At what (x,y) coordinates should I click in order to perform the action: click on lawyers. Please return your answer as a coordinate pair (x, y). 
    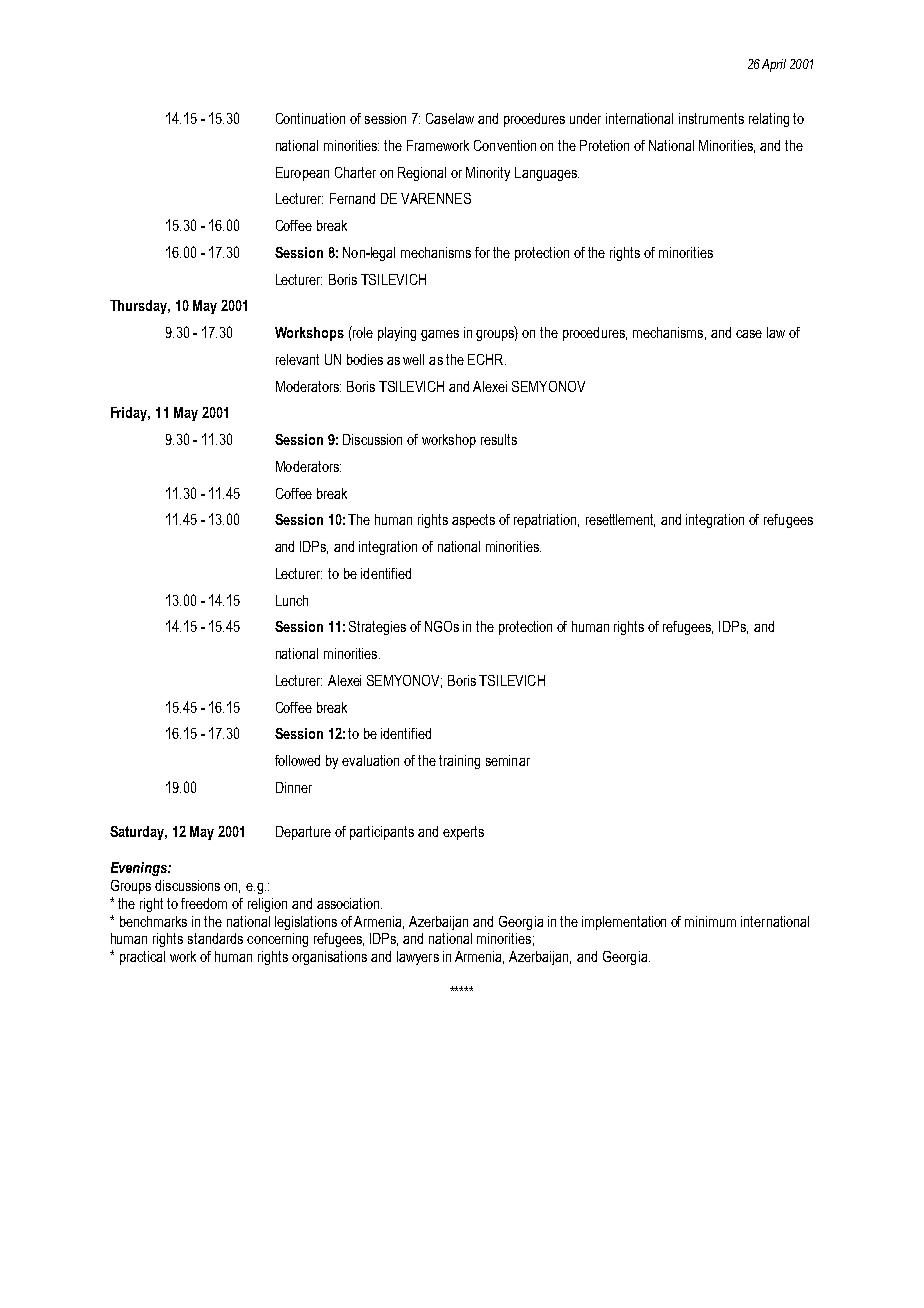
    Looking at the image, I should click on (418, 958).
